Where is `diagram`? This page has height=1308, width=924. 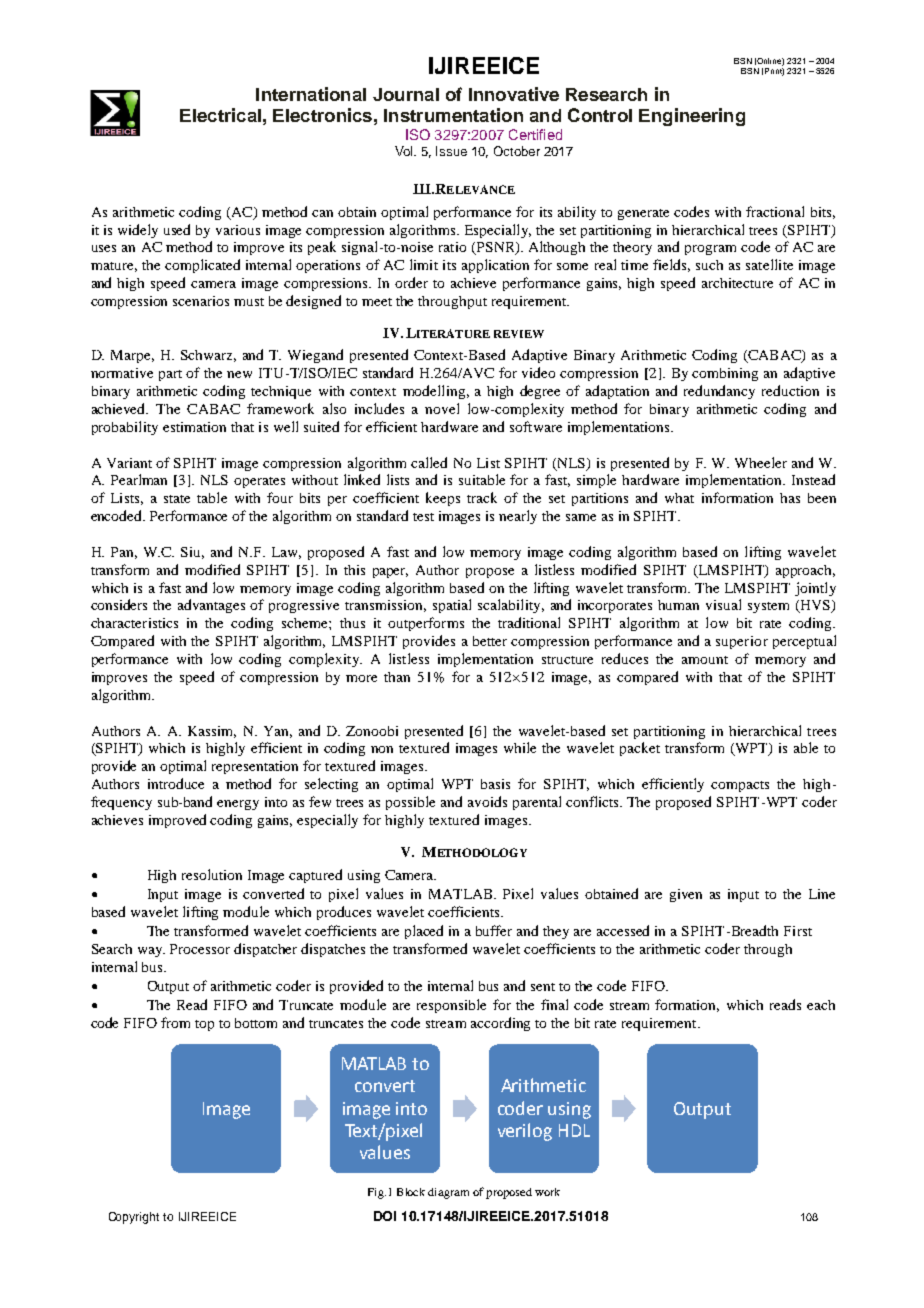 diagram is located at coordinates (448, 1193).
